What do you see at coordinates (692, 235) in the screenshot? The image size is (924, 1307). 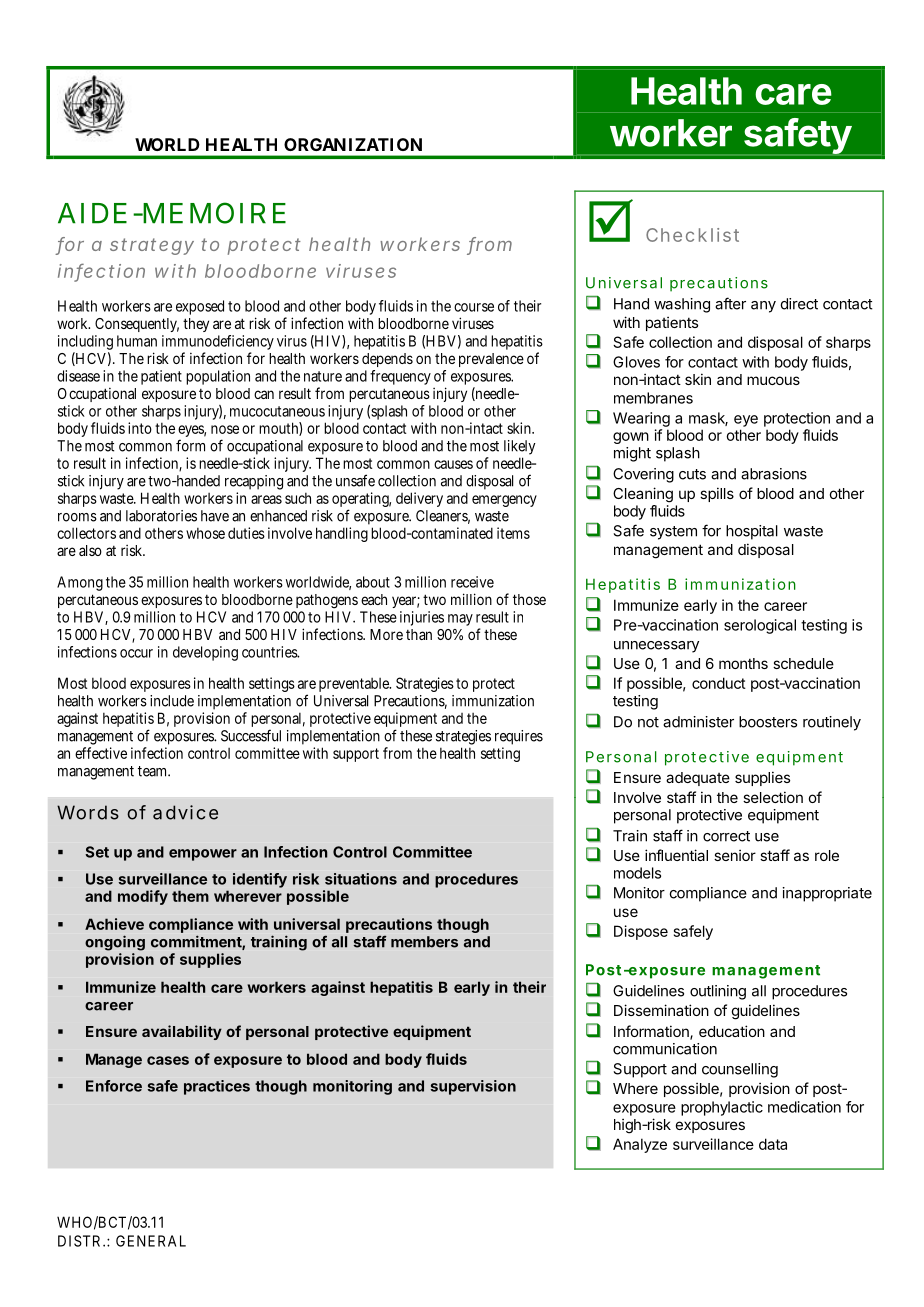 I see `Checklist` at bounding box center [692, 235].
